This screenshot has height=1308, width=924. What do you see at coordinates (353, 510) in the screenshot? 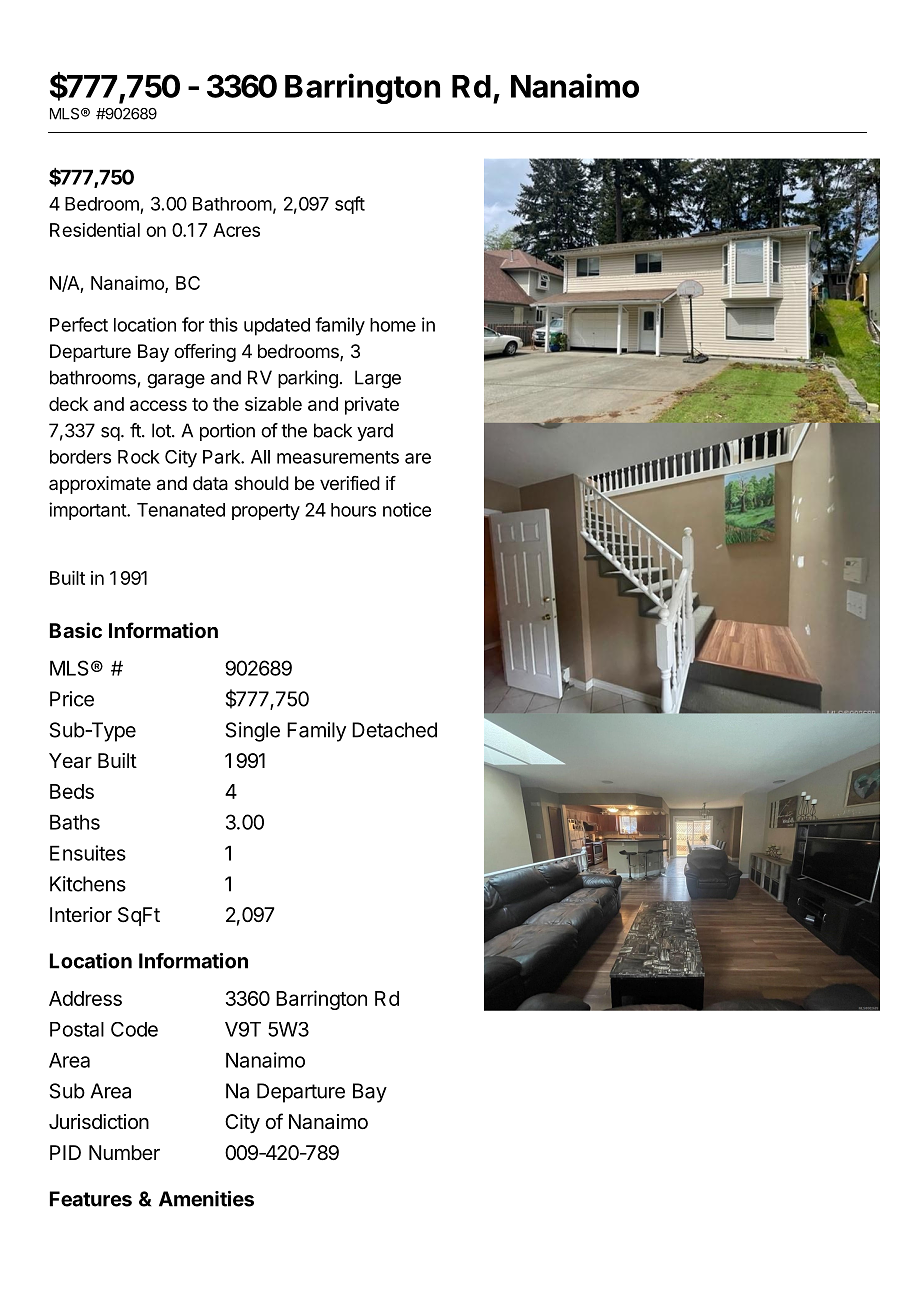
I see `hours` at bounding box center [353, 510].
